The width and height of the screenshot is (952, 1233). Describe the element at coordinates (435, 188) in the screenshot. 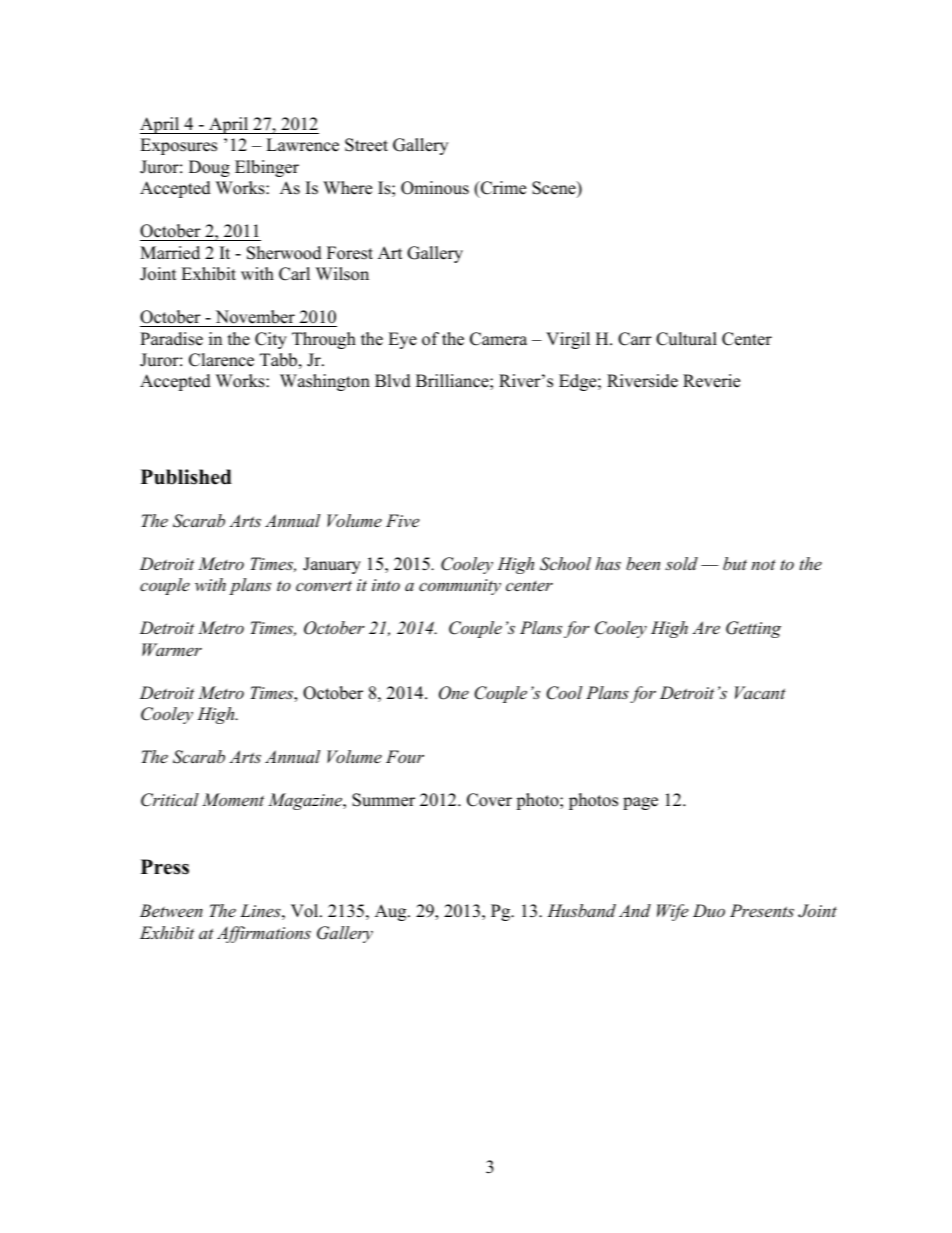

I see `Ominous` at that location.
